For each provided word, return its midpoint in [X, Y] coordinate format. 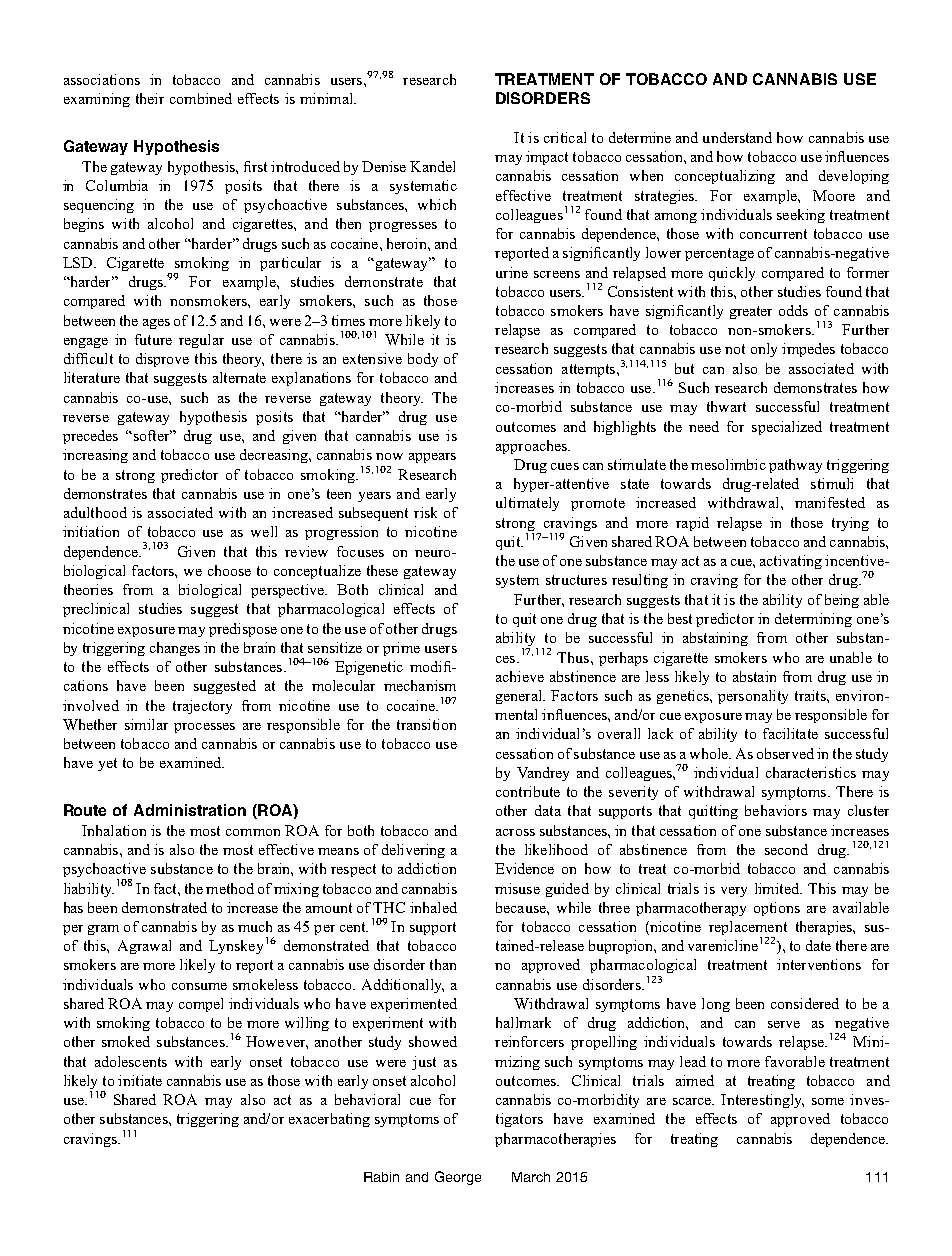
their [150, 98]
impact [547, 158]
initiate [140, 1080]
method [230, 888]
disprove [162, 360]
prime [401, 649]
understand [737, 137]
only [764, 350]
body [423, 360]
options [777, 909]
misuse [517, 888]
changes [175, 649]
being [842, 601]
